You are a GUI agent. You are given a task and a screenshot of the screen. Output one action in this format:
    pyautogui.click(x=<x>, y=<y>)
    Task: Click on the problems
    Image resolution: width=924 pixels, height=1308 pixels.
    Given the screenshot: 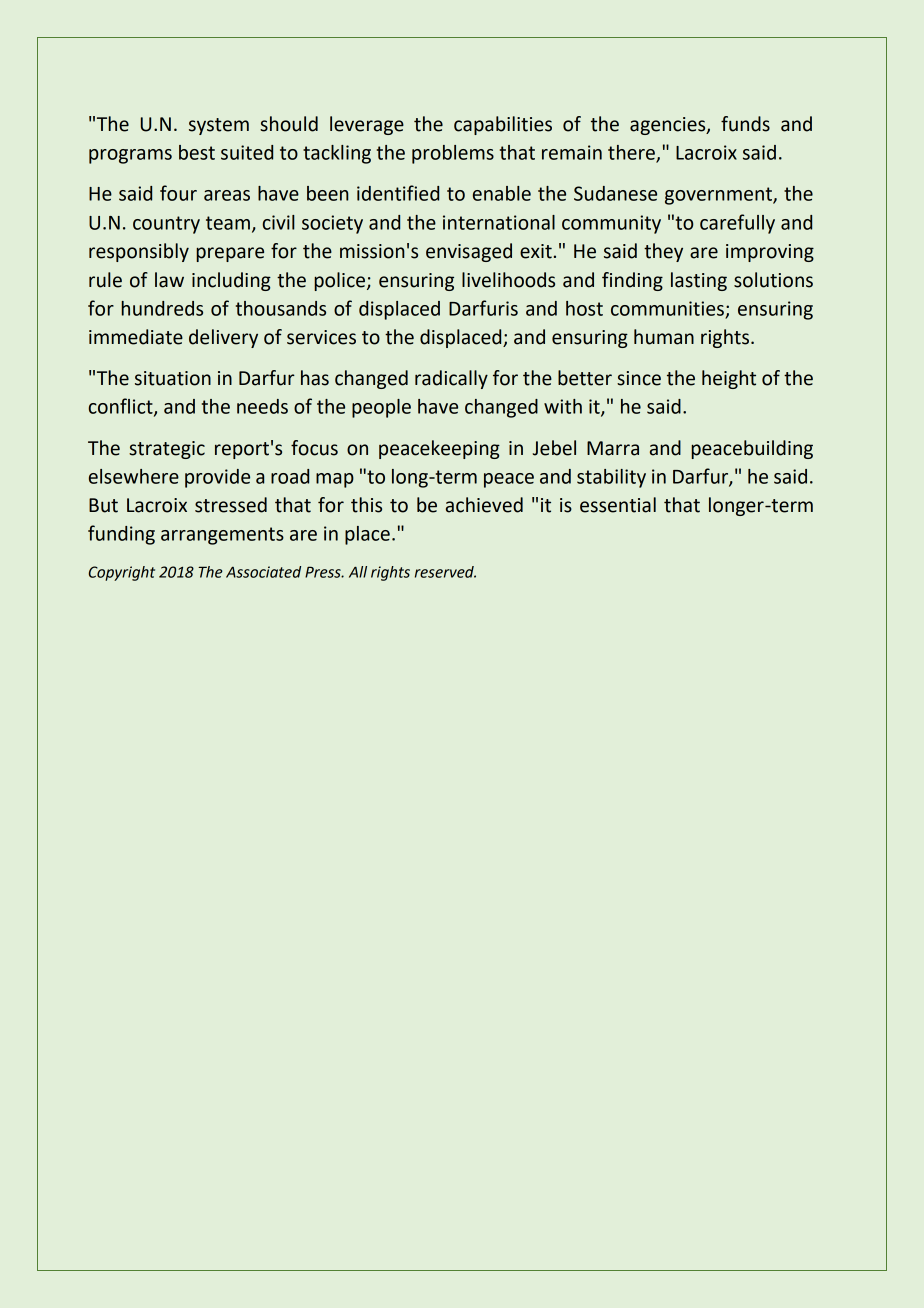 What is the action you would take?
    pyautogui.click(x=453, y=154)
